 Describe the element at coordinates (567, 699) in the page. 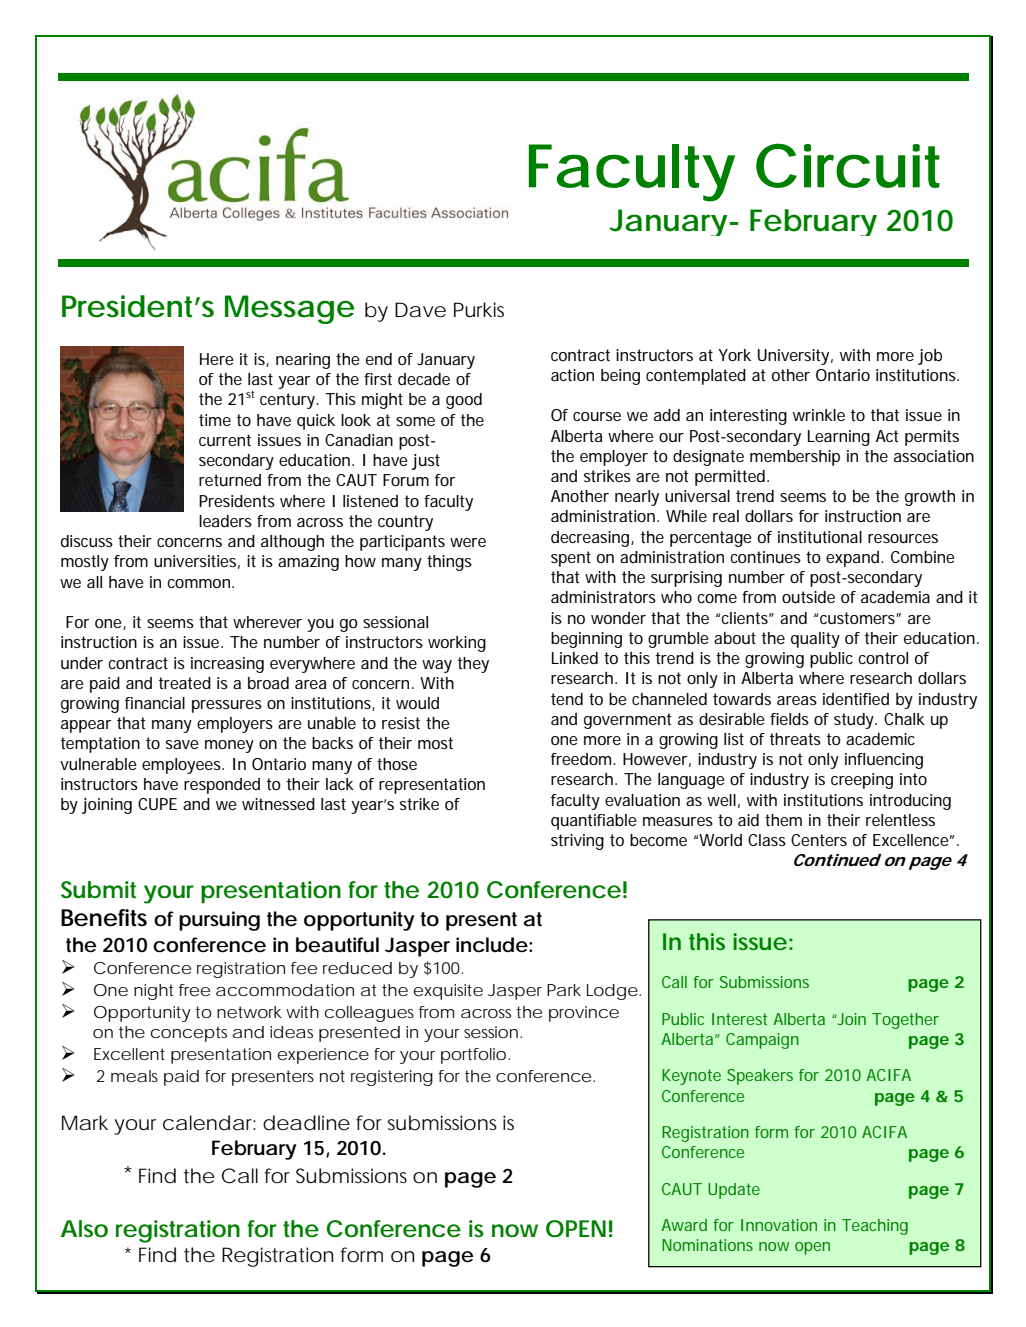

I see `tend` at that location.
